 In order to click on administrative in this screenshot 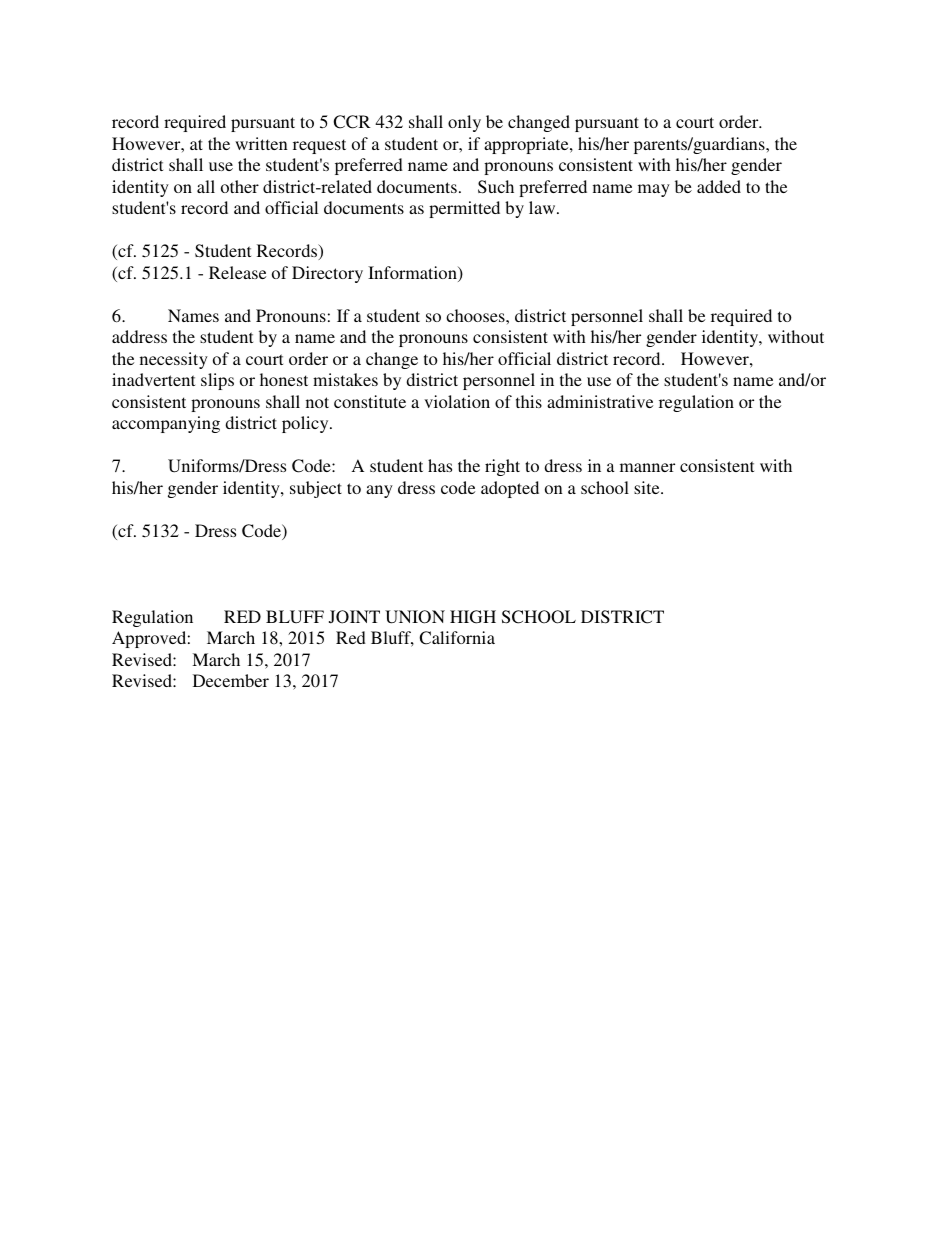, I will do `click(600, 401)`.
